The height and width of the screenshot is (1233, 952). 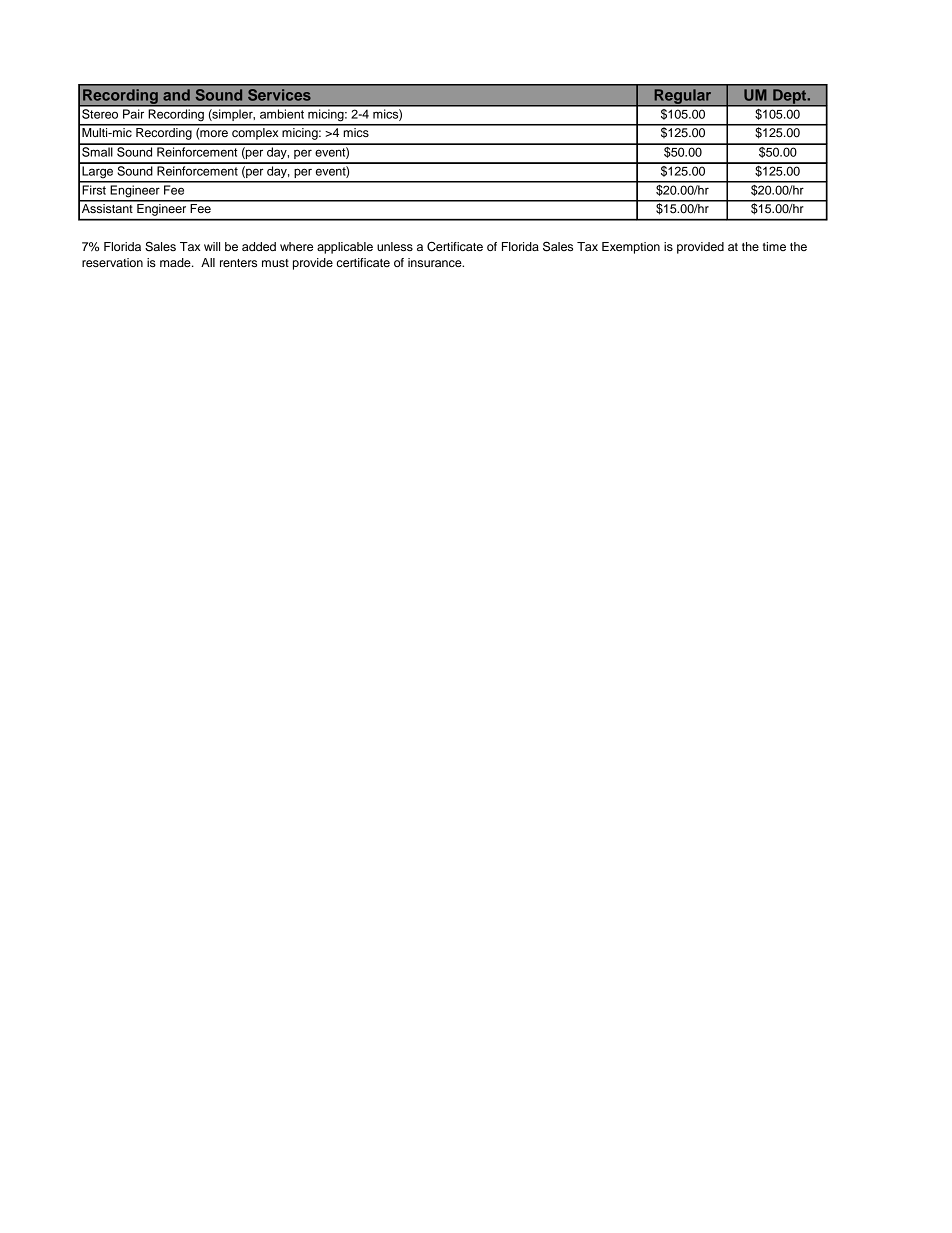 What do you see at coordinates (774, 246) in the screenshot?
I see `time` at bounding box center [774, 246].
